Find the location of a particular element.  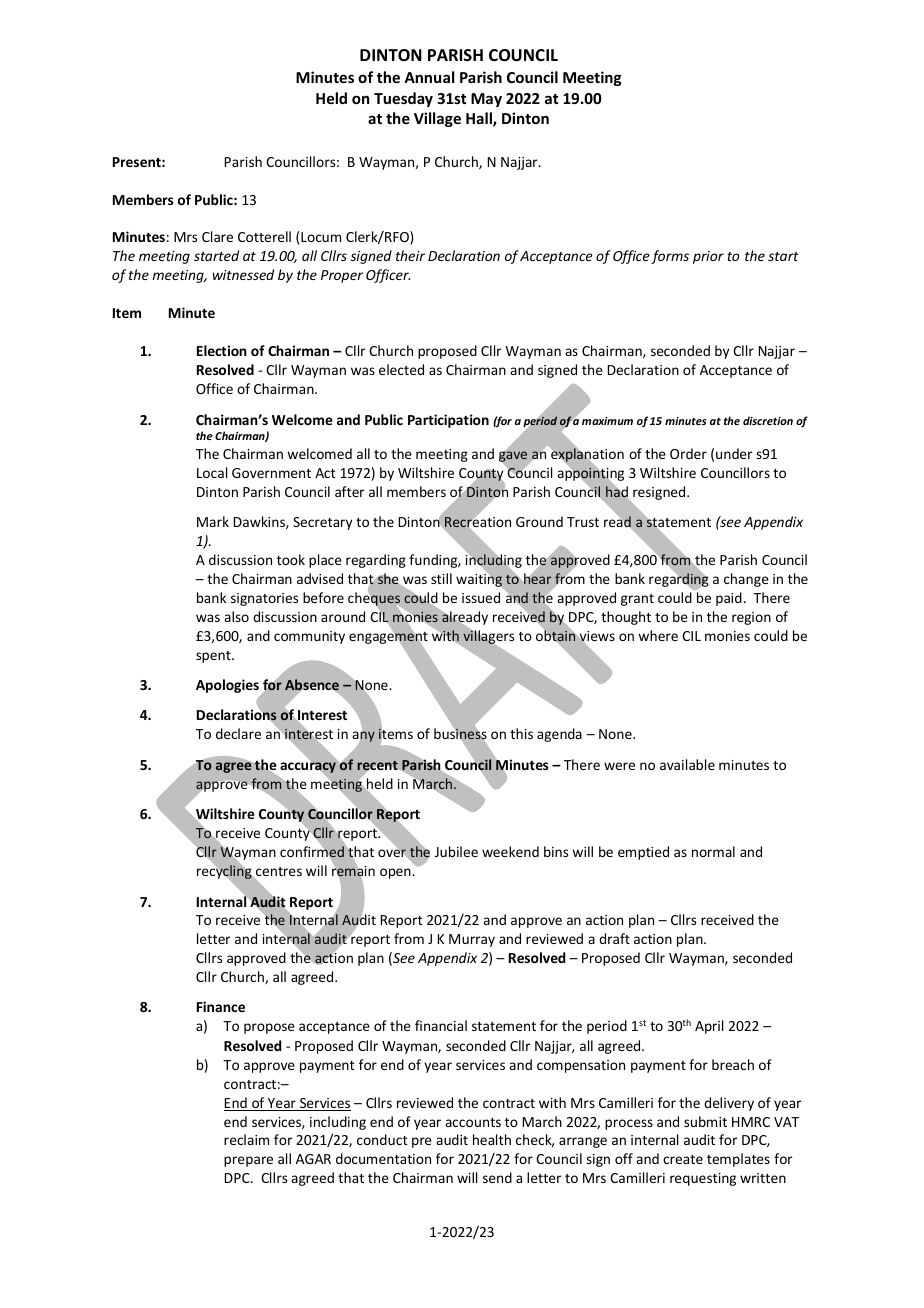

templates is located at coordinates (738, 1160).
